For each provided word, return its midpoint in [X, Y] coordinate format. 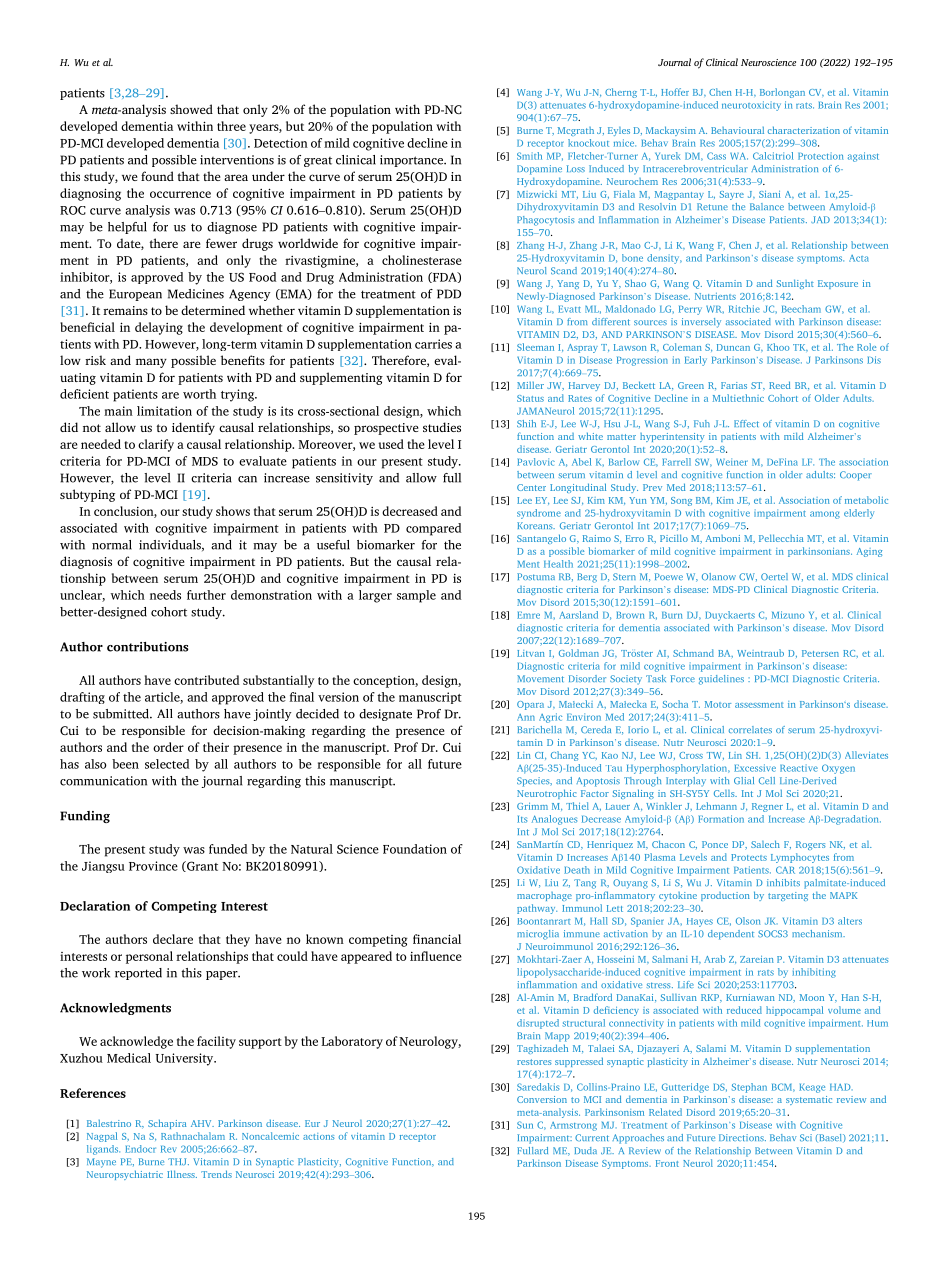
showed [191, 109]
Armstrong [573, 1126]
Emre [528, 615]
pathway [537, 909]
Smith [529, 156]
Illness [182, 1174]
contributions [148, 647]
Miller [530, 385]
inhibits [783, 882]
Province [153, 866]
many [151, 363]
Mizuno [788, 615]
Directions [742, 1137]
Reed [779, 385]
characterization [804, 130]
